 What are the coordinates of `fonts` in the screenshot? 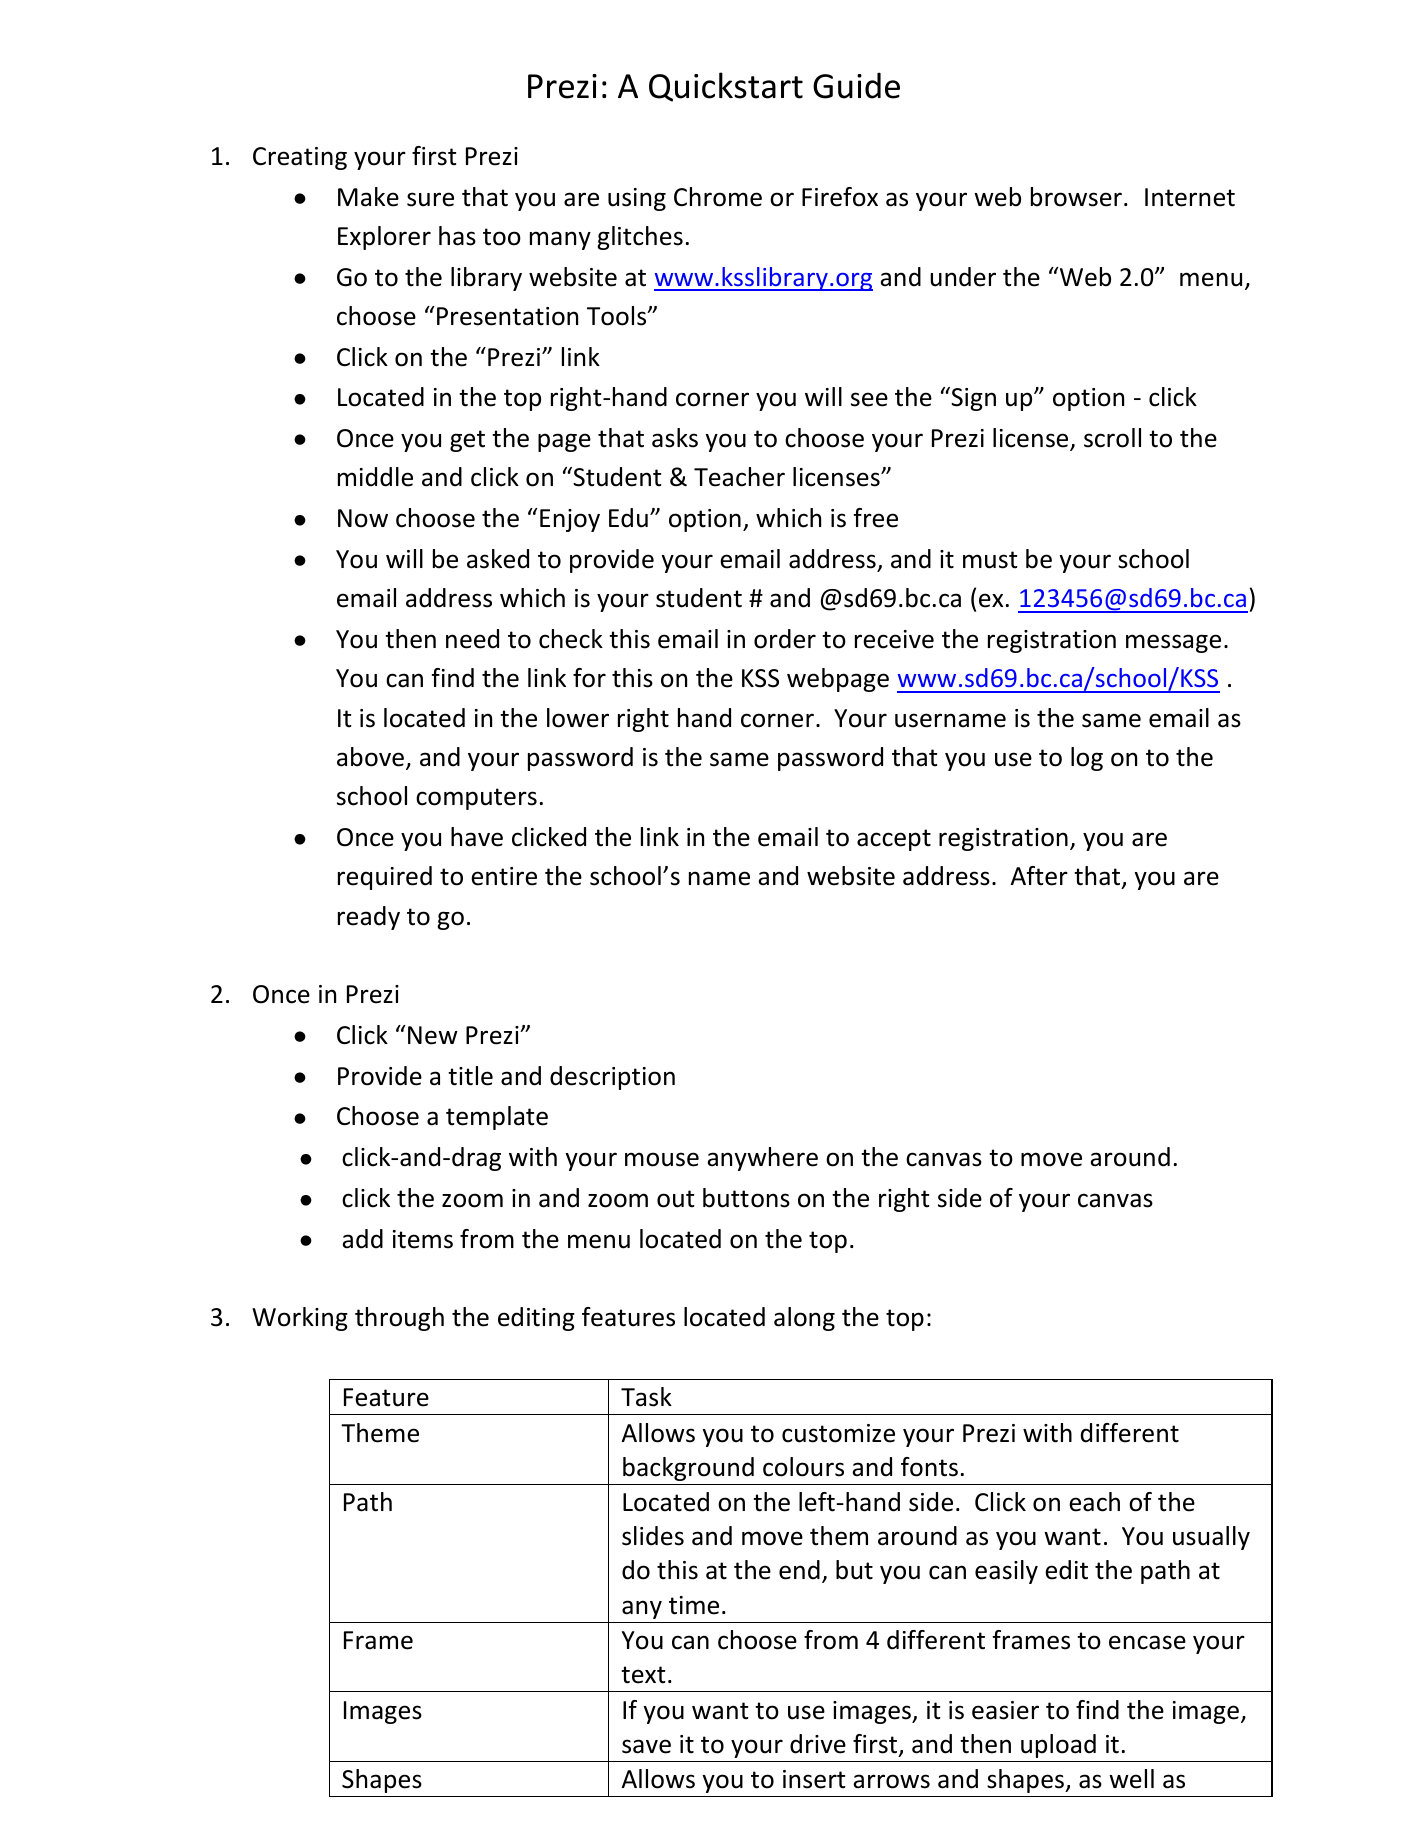 It's located at (929, 1467).
